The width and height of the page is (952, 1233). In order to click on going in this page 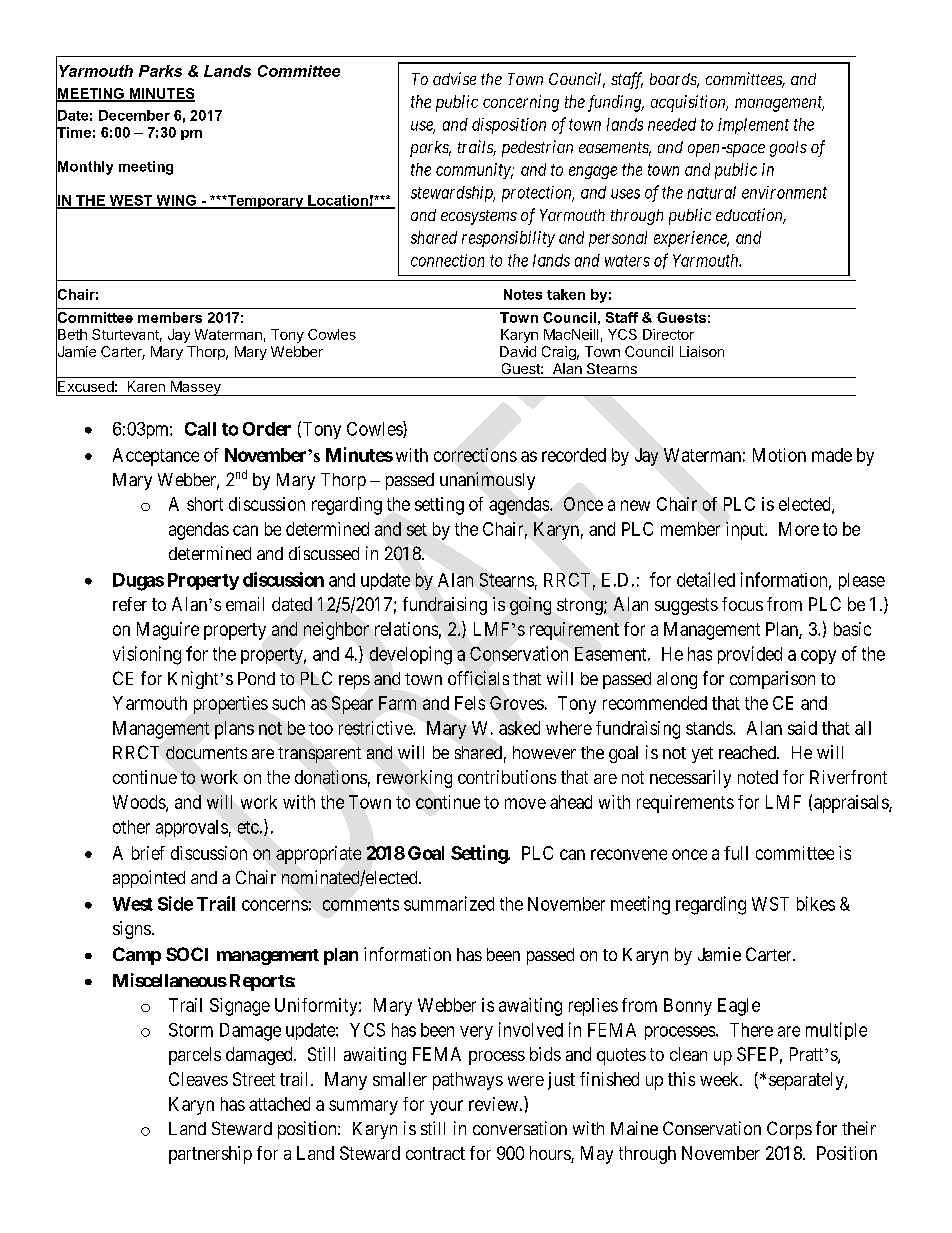, I will do `click(530, 606)`.
